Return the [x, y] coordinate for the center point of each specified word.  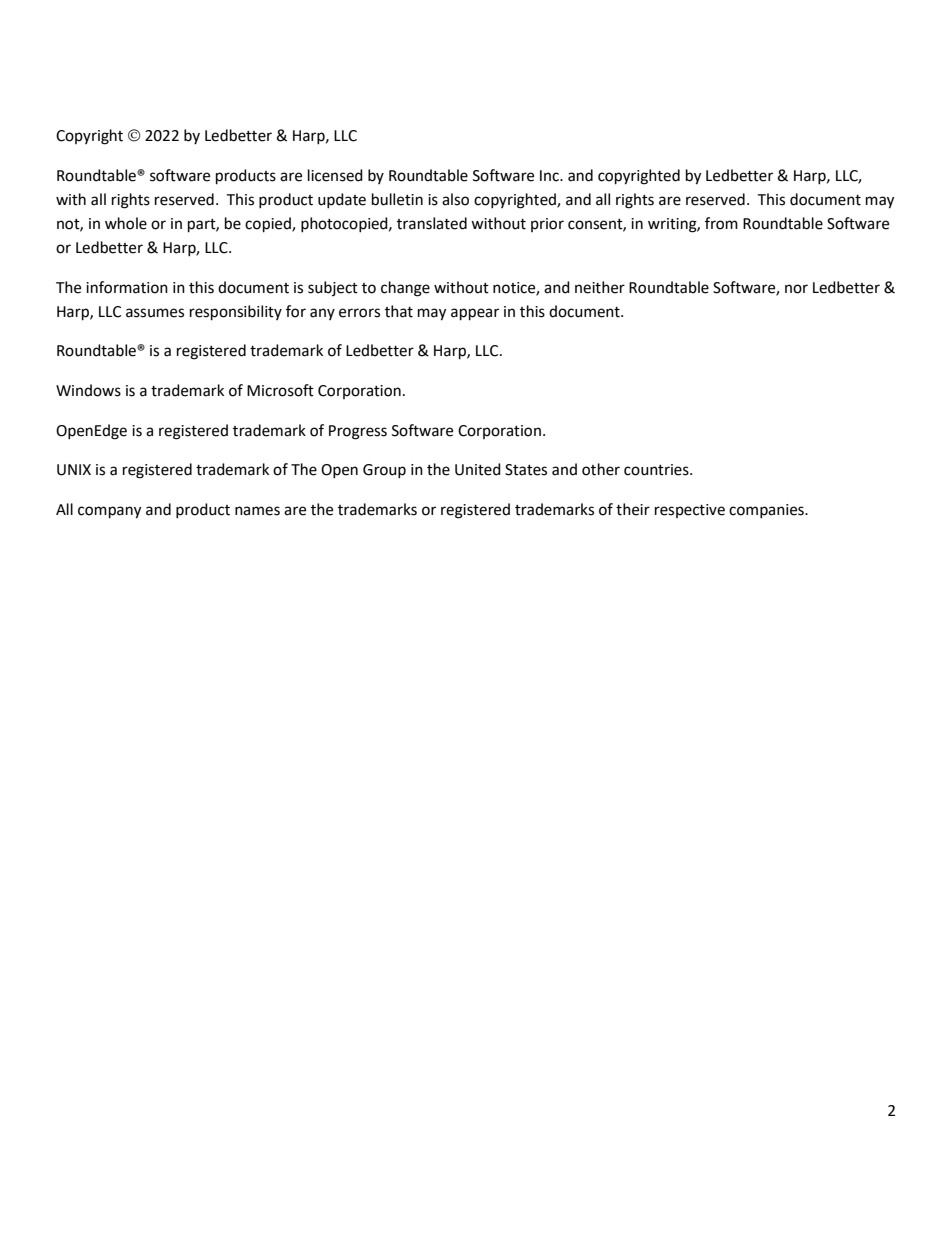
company [109, 512]
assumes [155, 313]
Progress [358, 432]
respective [690, 511]
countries [657, 470]
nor [796, 289]
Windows [88, 390]
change [405, 289]
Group [384, 471]
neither [600, 287]
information [127, 287]
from [721, 223]
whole [126, 223]
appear [475, 314]
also [455, 199]
